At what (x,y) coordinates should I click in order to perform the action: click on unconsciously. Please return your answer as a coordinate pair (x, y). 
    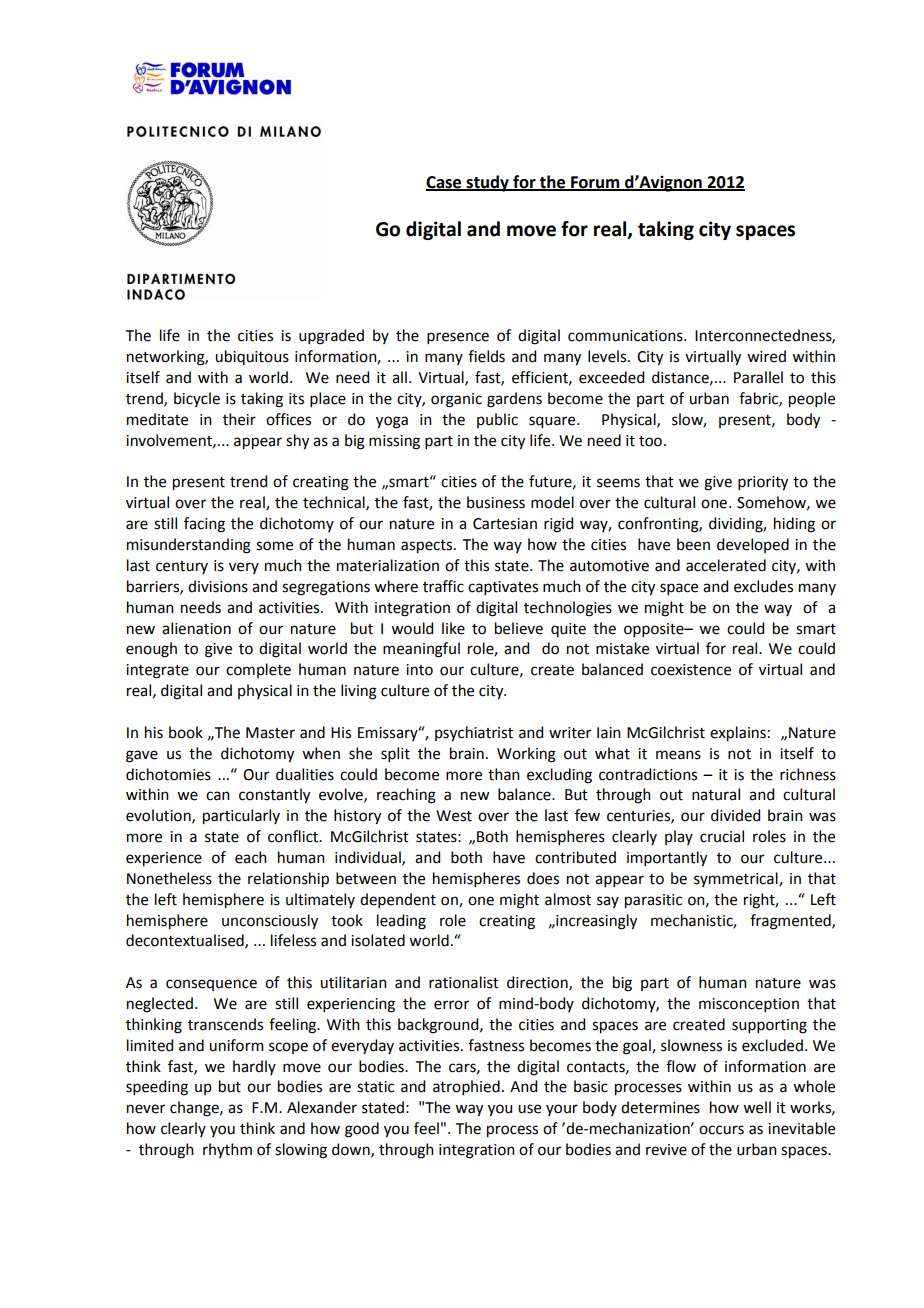
    Looking at the image, I should click on (270, 922).
